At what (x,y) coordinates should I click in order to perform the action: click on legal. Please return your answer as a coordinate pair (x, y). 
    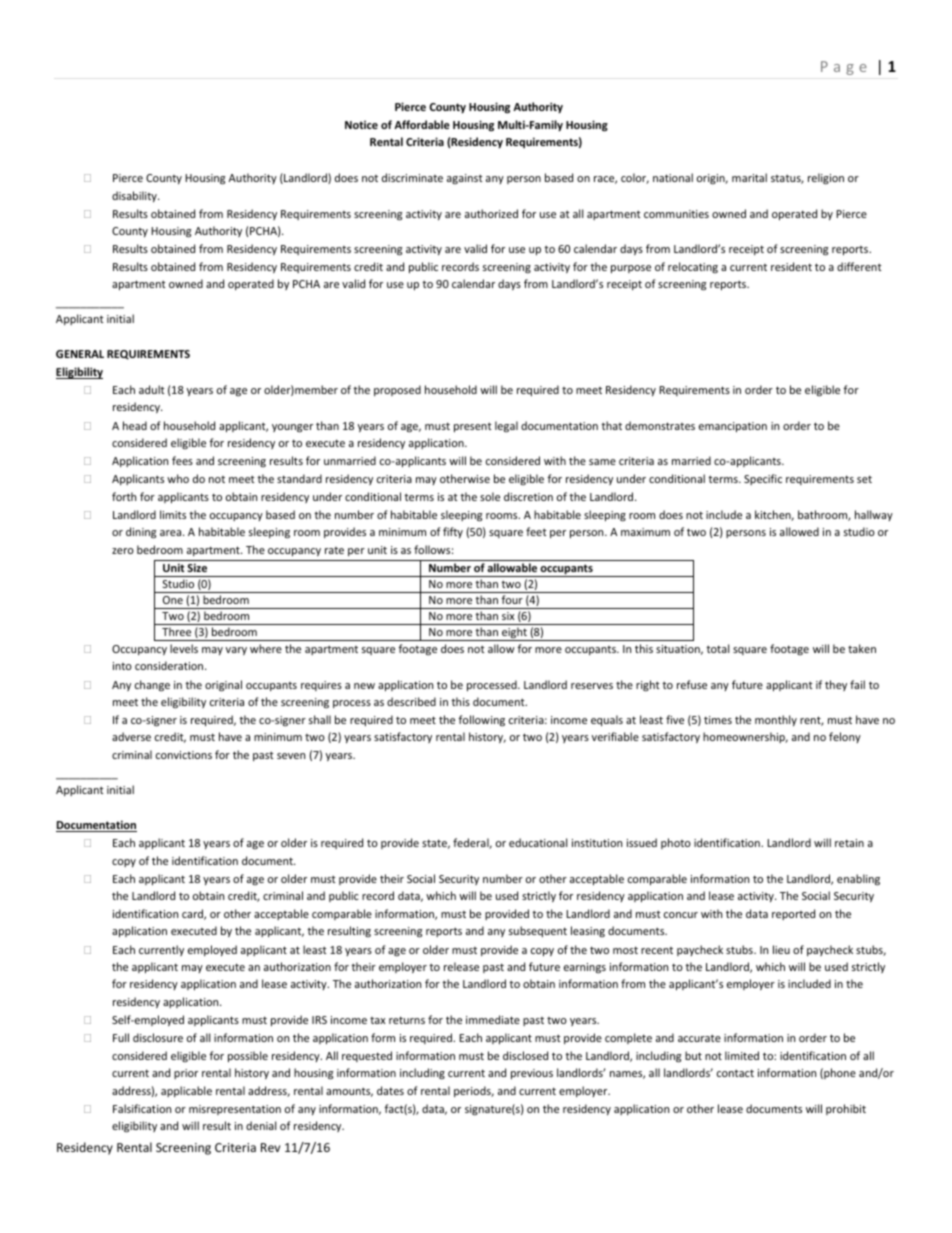
    Looking at the image, I should click on (506, 426).
